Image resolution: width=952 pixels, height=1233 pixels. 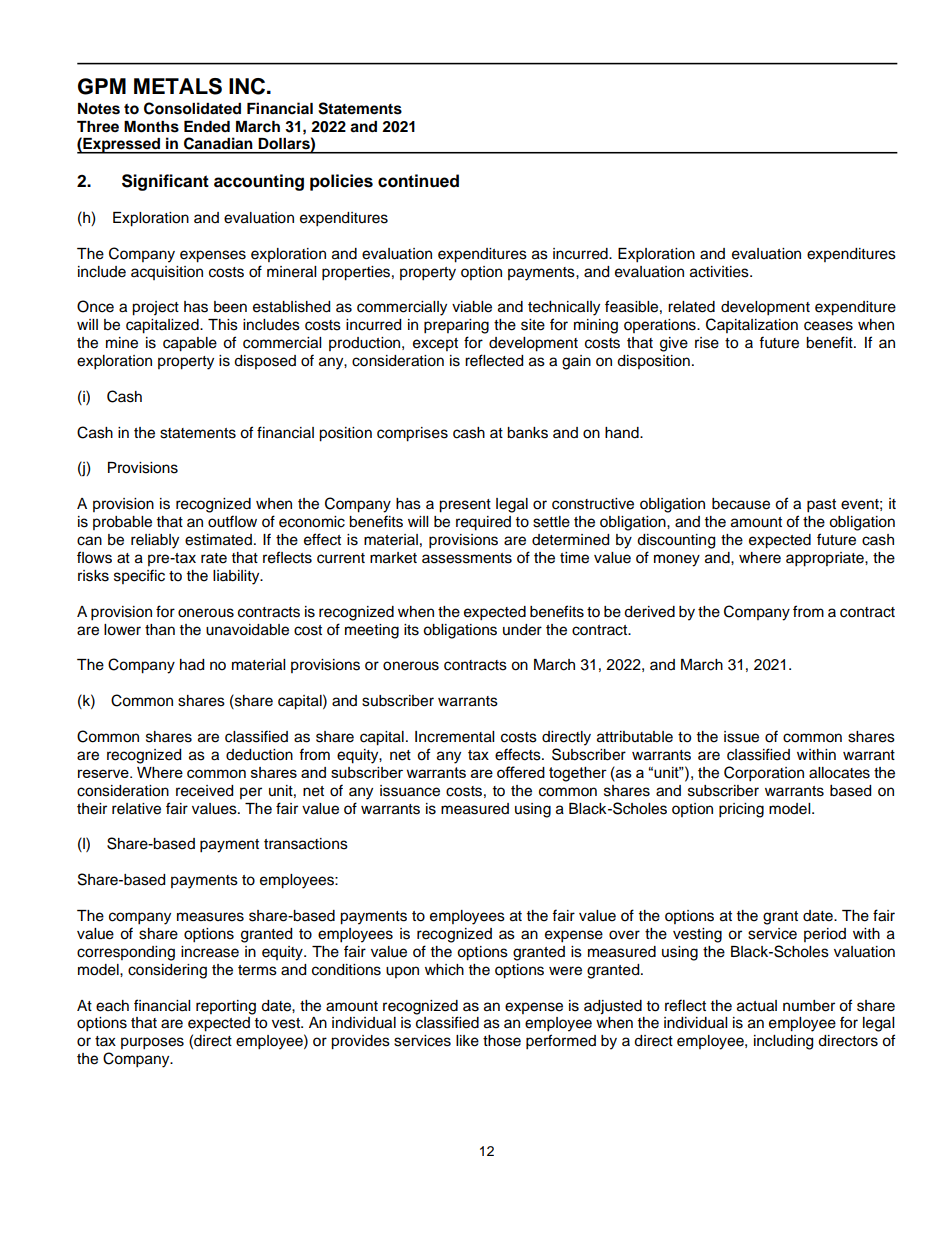 I want to click on Corporation, so click(x=764, y=774).
